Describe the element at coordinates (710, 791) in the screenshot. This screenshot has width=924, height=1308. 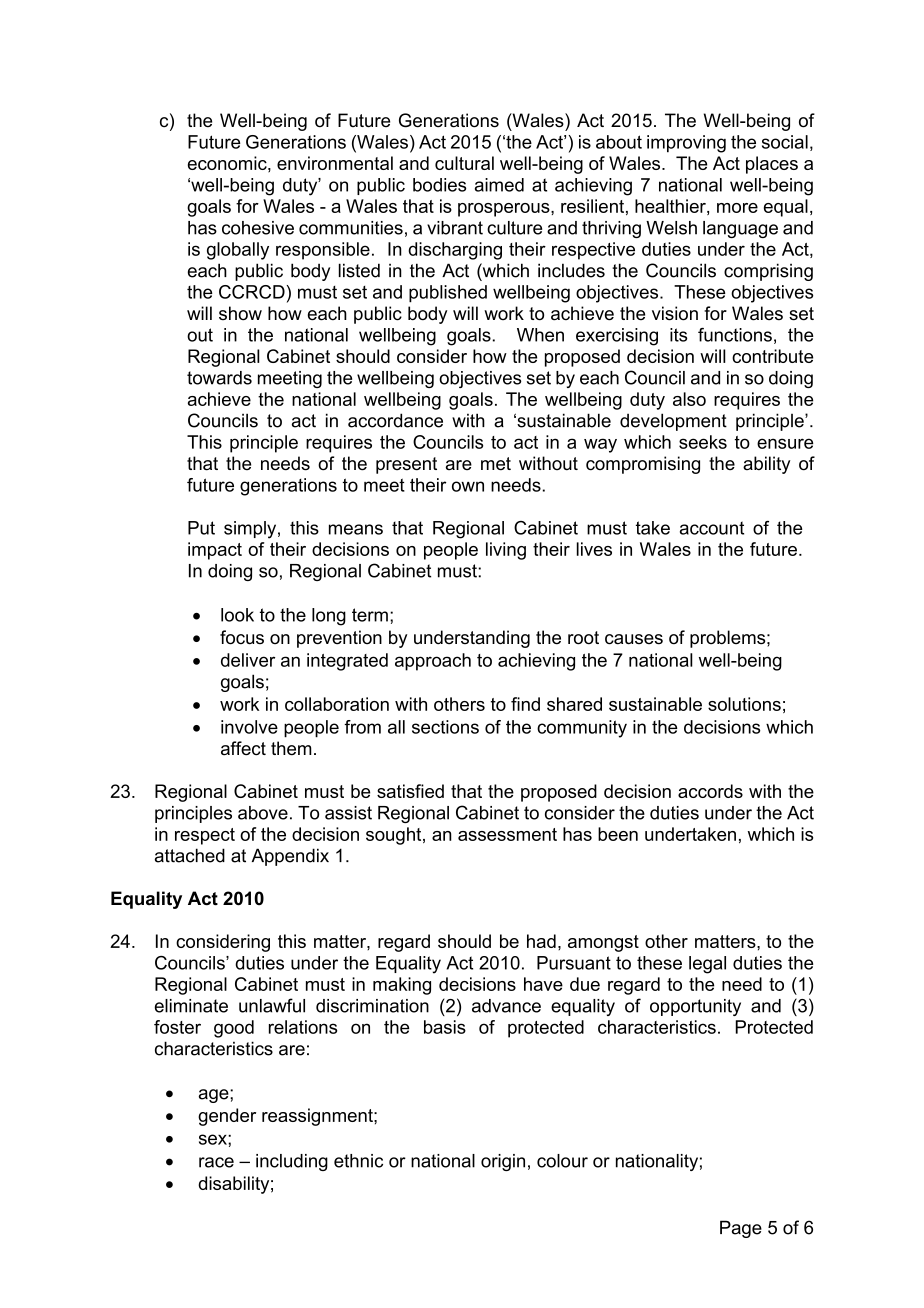
I see `accords` at that location.
